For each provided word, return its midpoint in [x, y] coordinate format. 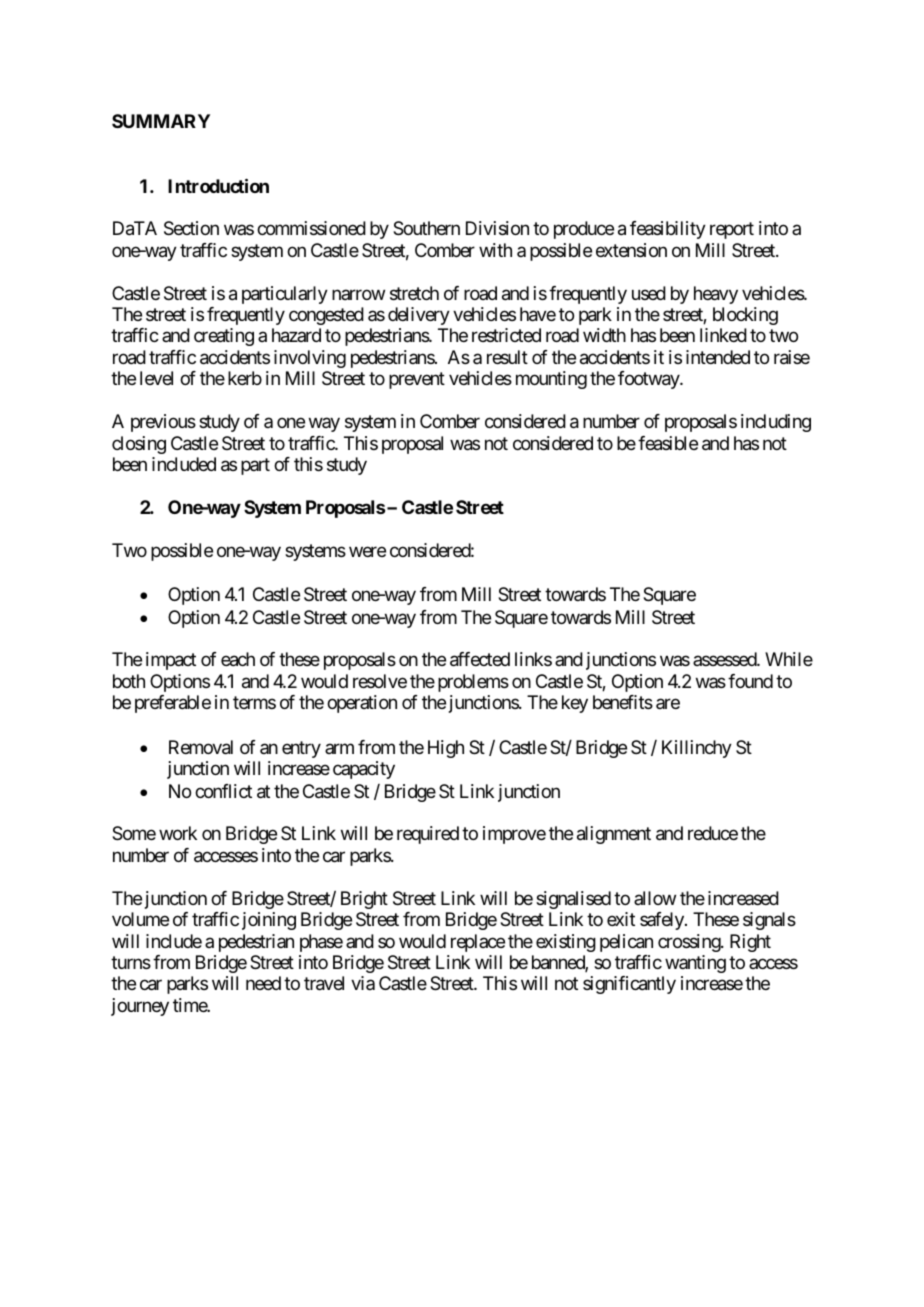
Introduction [218, 185]
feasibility [668, 230]
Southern [426, 228]
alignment [614, 835]
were [367, 551]
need [263, 983]
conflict [223, 791]
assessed [725, 659]
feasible [668, 443]
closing [139, 445]
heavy [716, 295]
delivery [419, 316]
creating [224, 337]
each [238, 659]
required [428, 835]
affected [480, 659]
